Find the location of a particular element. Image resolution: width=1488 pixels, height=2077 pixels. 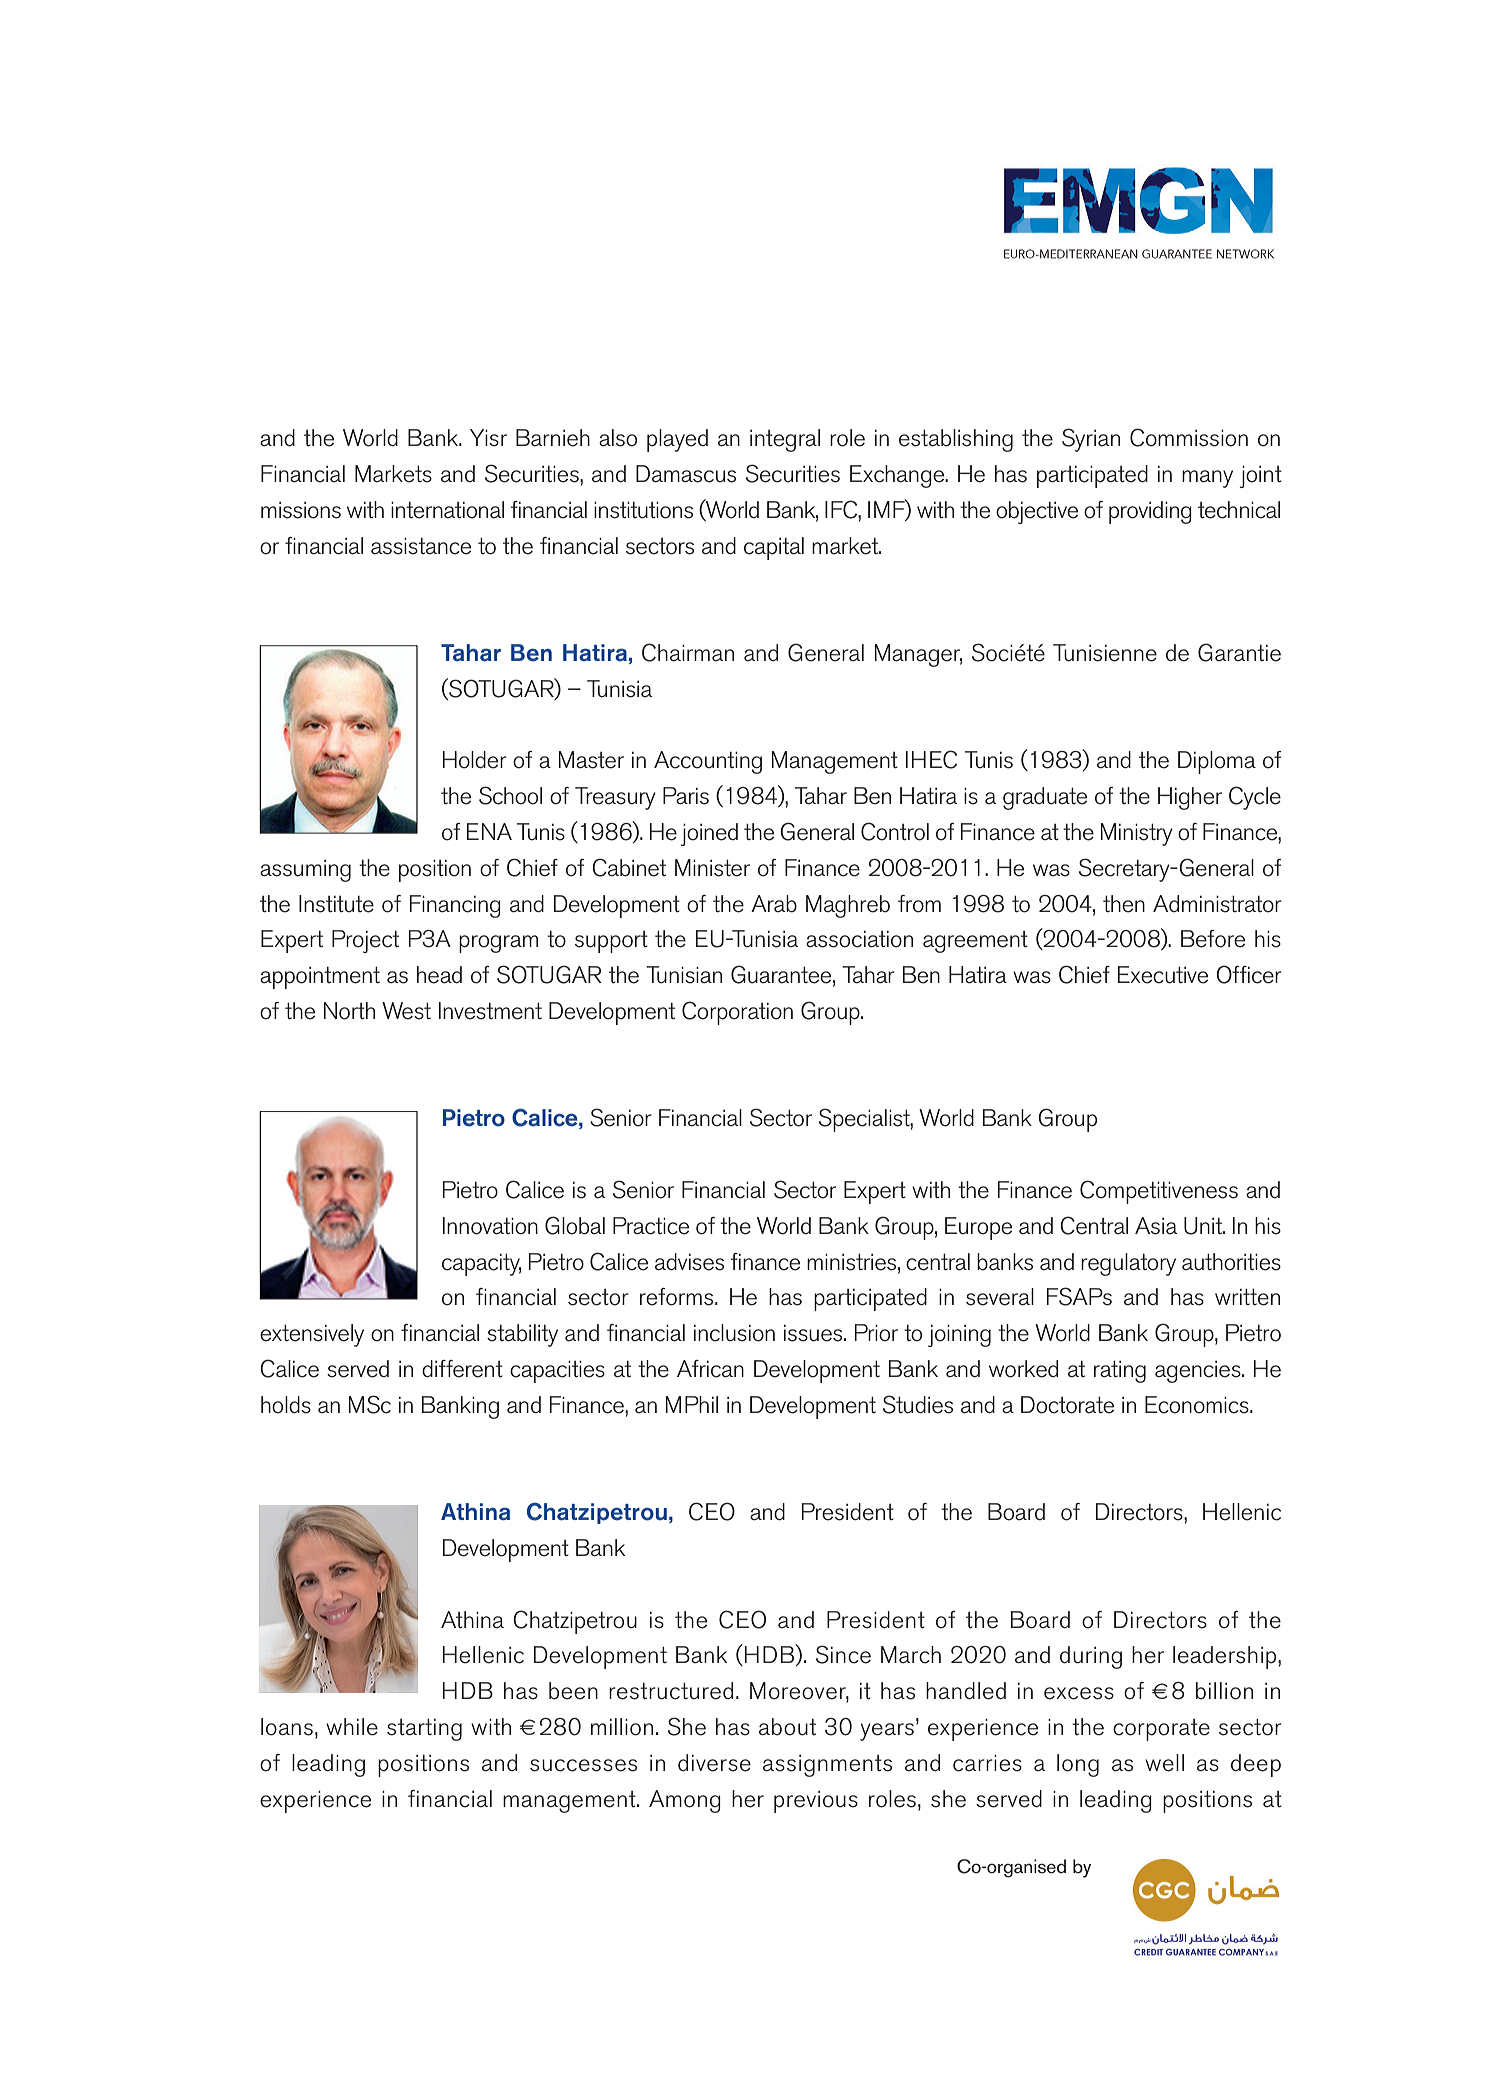

Corporation is located at coordinates (737, 1013).
